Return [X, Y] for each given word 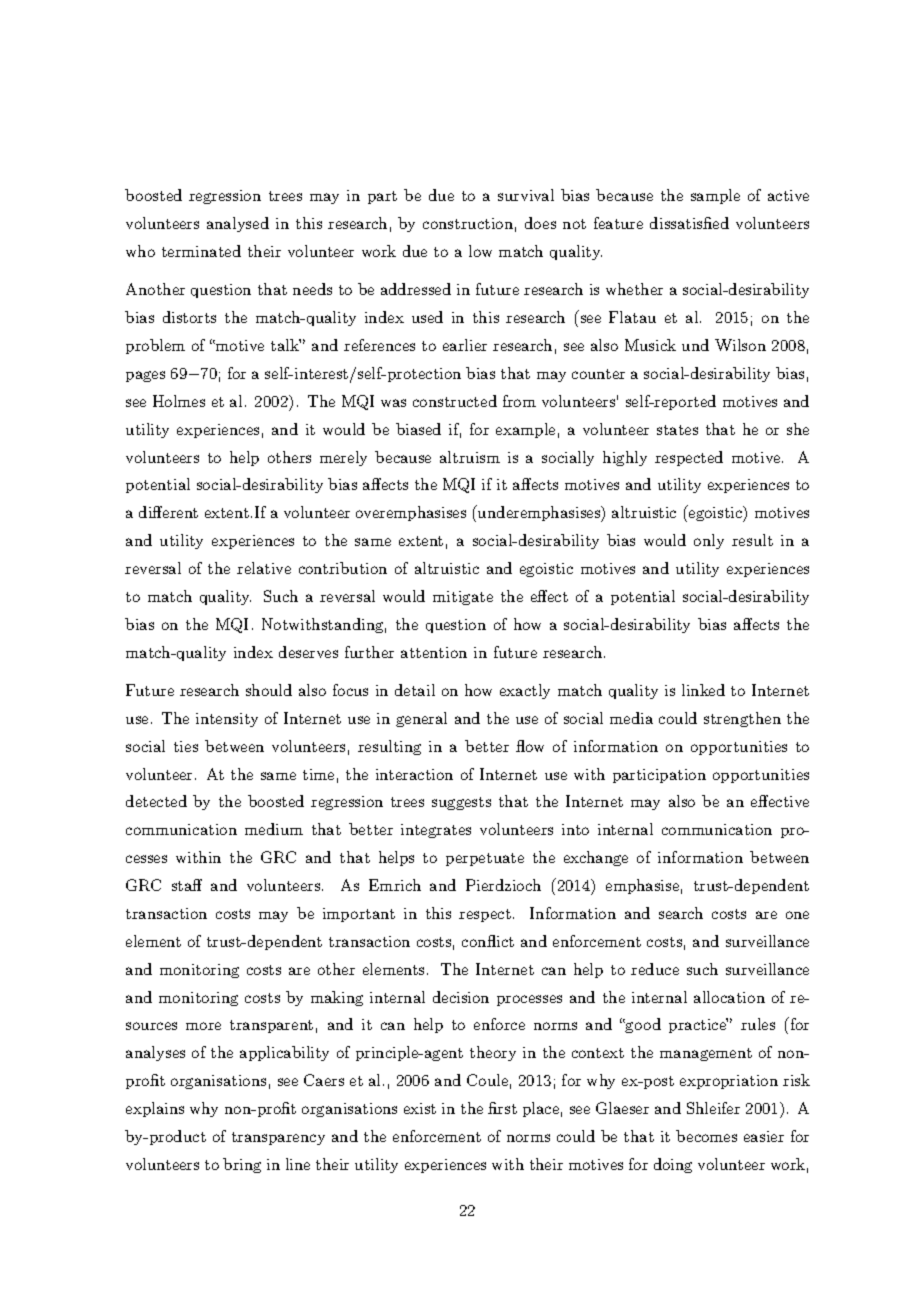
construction [468, 223]
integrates [436, 831]
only [709, 541]
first [502, 1108]
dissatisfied [689, 223]
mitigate [463, 598]
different [168, 512]
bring [242, 1165]
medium [274, 829]
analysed [238, 224]
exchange [596, 858]
